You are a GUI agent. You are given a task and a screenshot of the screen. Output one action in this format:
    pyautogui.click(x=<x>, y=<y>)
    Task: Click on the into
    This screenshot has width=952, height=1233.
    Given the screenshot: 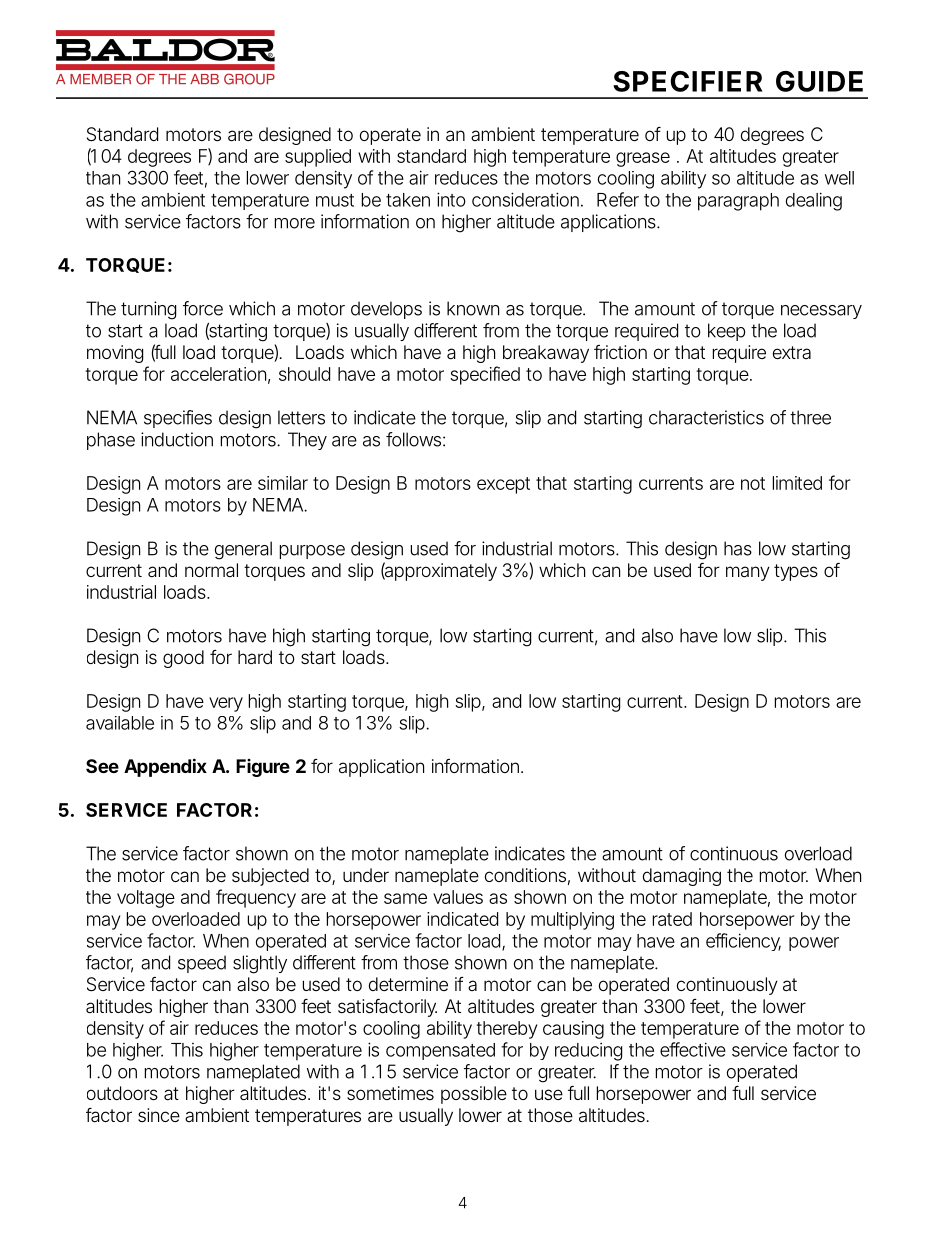 What is the action you would take?
    pyautogui.click(x=451, y=199)
